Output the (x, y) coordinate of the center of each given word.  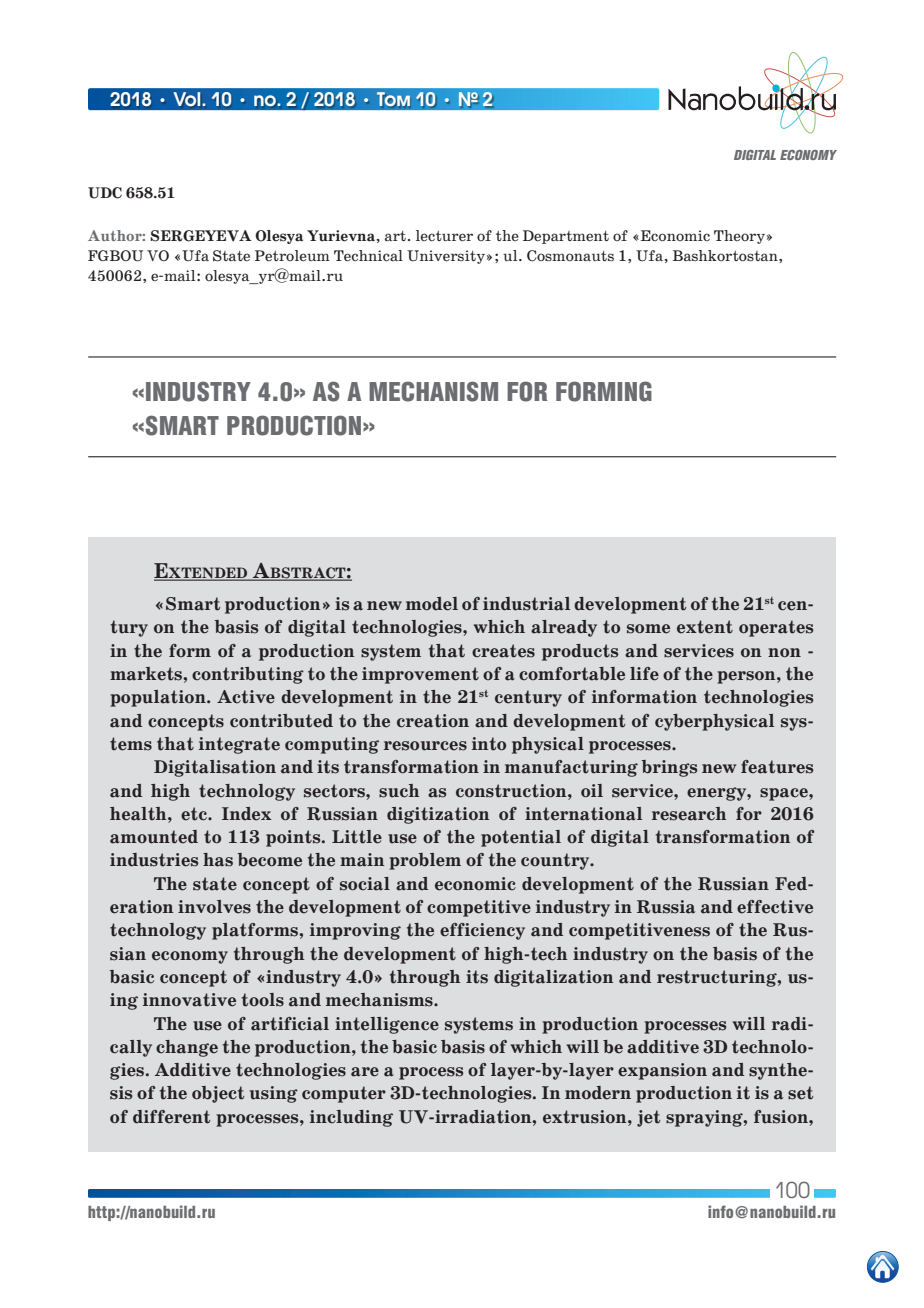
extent (705, 627)
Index (247, 814)
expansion (662, 1071)
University (446, 257)
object (218, 1094)
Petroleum (292, 255)
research (689, 814)
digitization (438, 815)
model (432, 604)
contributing (248, 675)
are (365, 1072)
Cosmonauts (570, 255)
